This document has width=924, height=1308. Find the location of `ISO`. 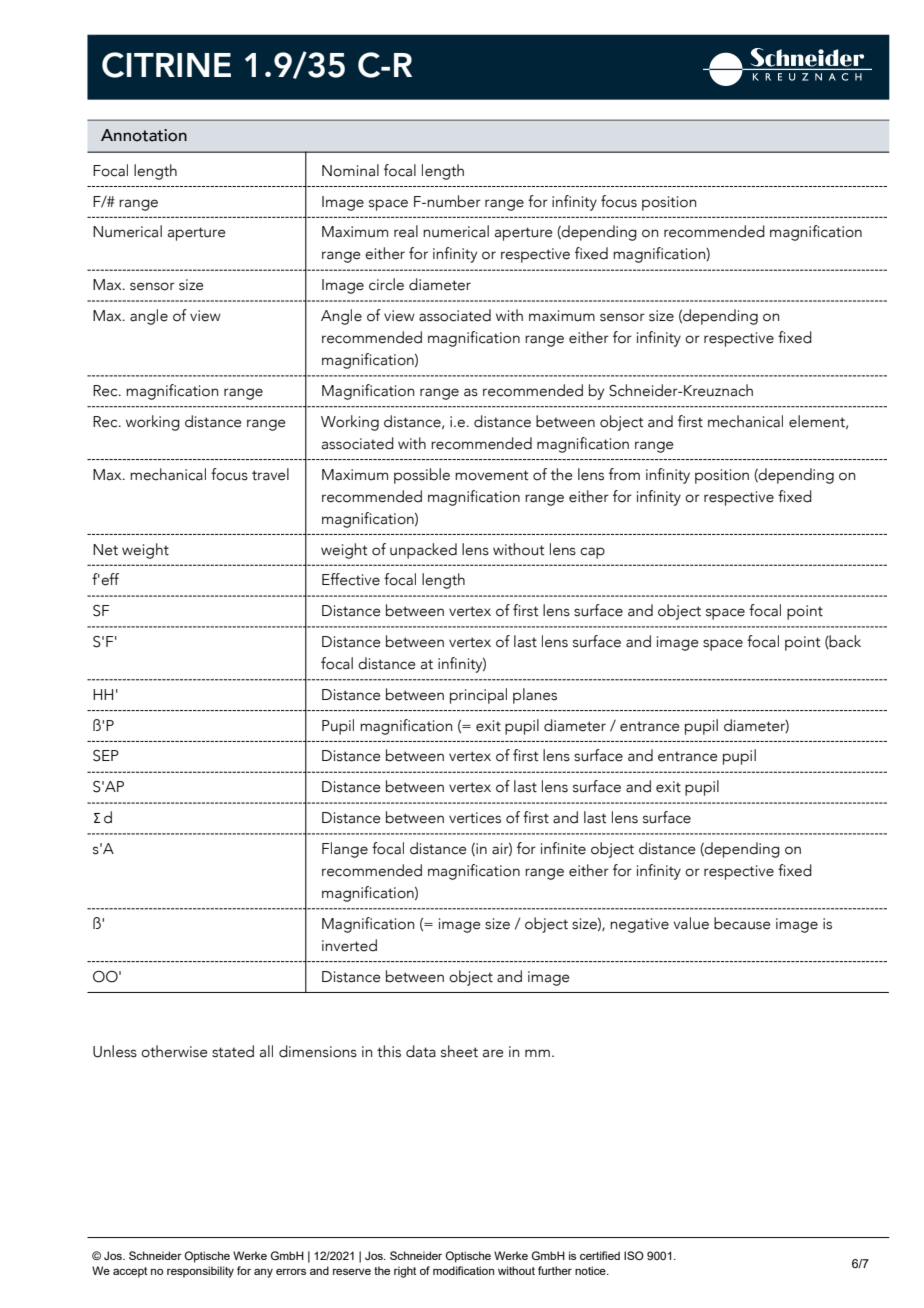

ISO is located at coordinates (634, 1255).
